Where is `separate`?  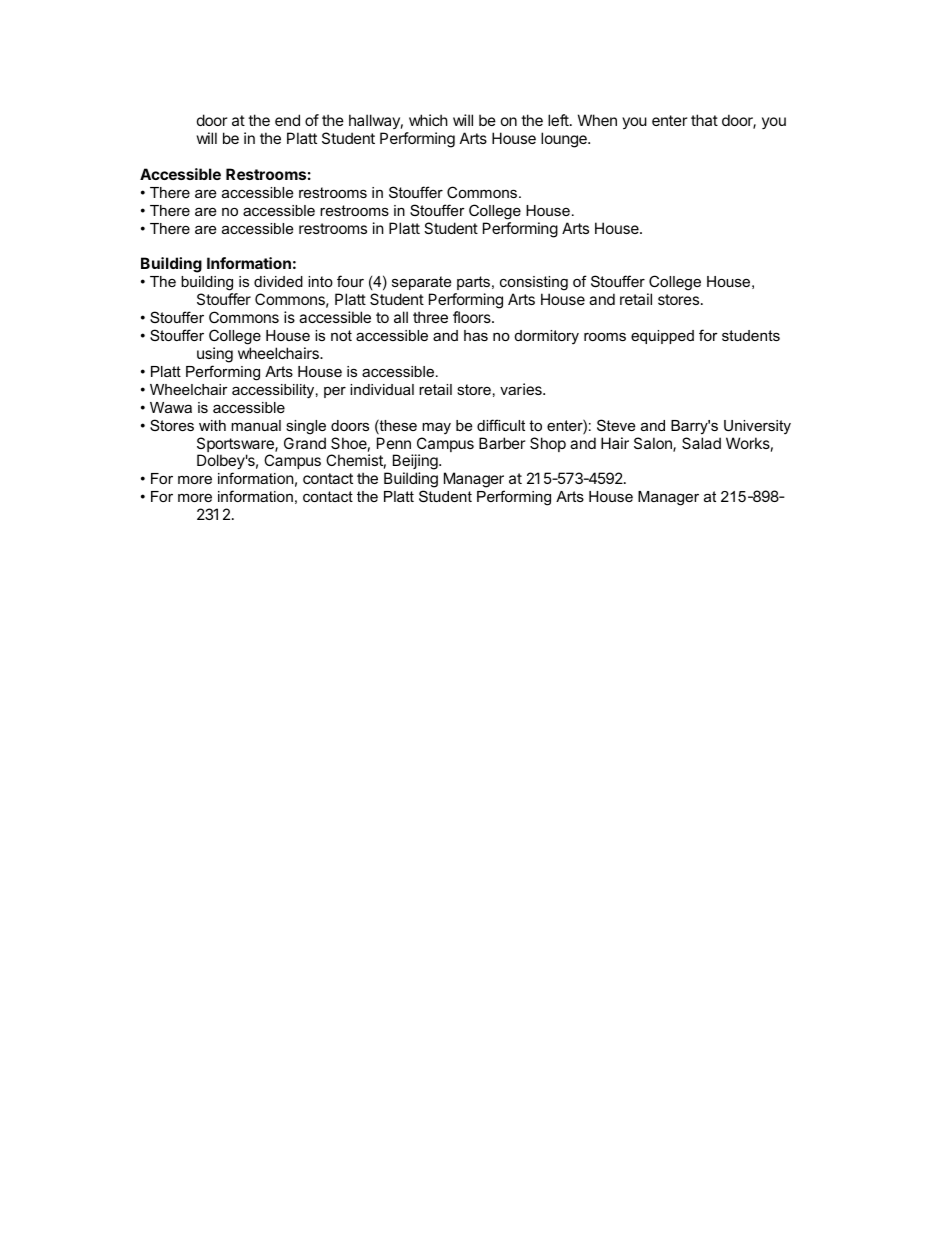
separate is located at coordinates (421, 283).
